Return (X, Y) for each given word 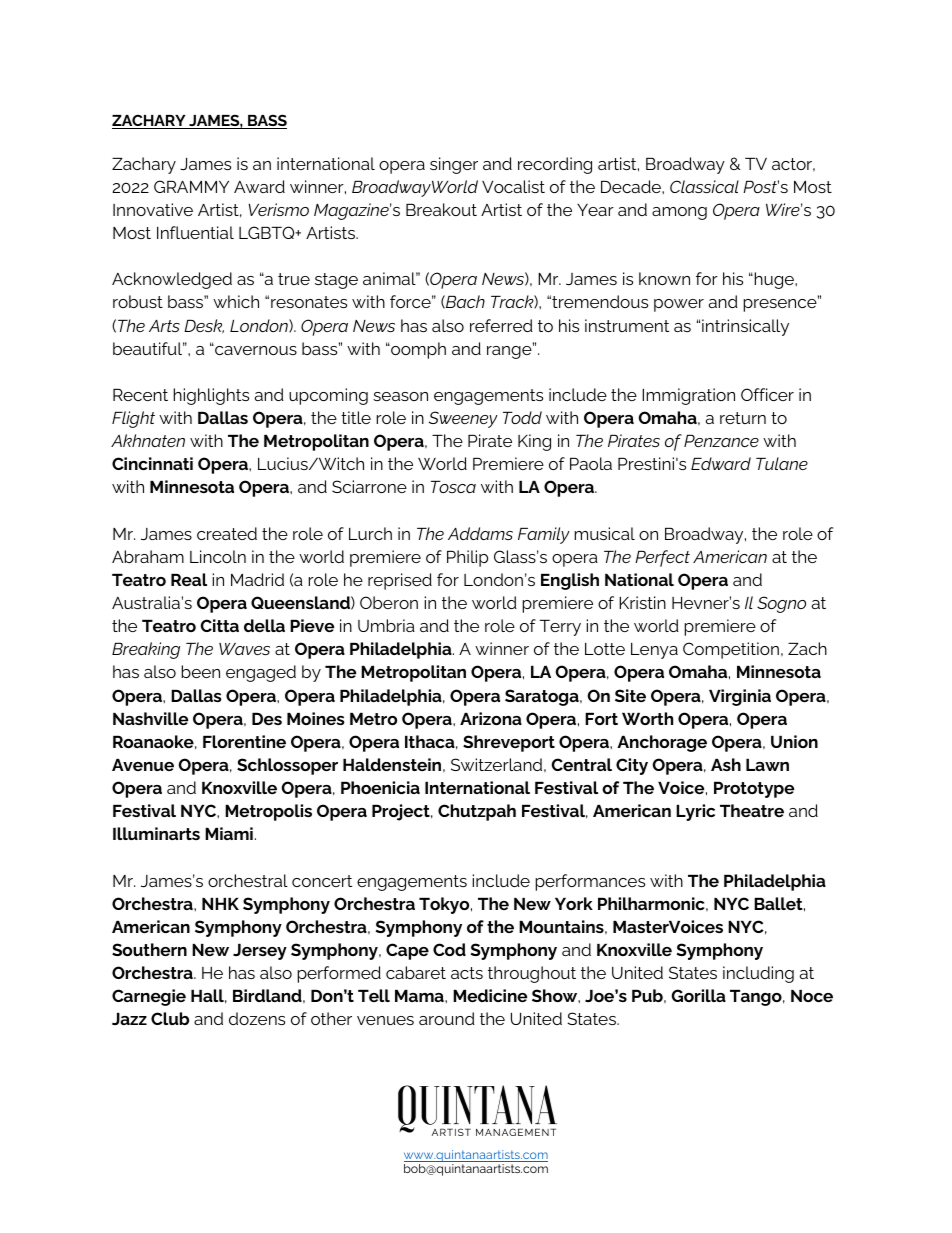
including (758, 974)
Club (170, 1018)
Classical (704, 186)
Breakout (441, 209)
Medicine (490, 995)
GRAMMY (191, 186)
